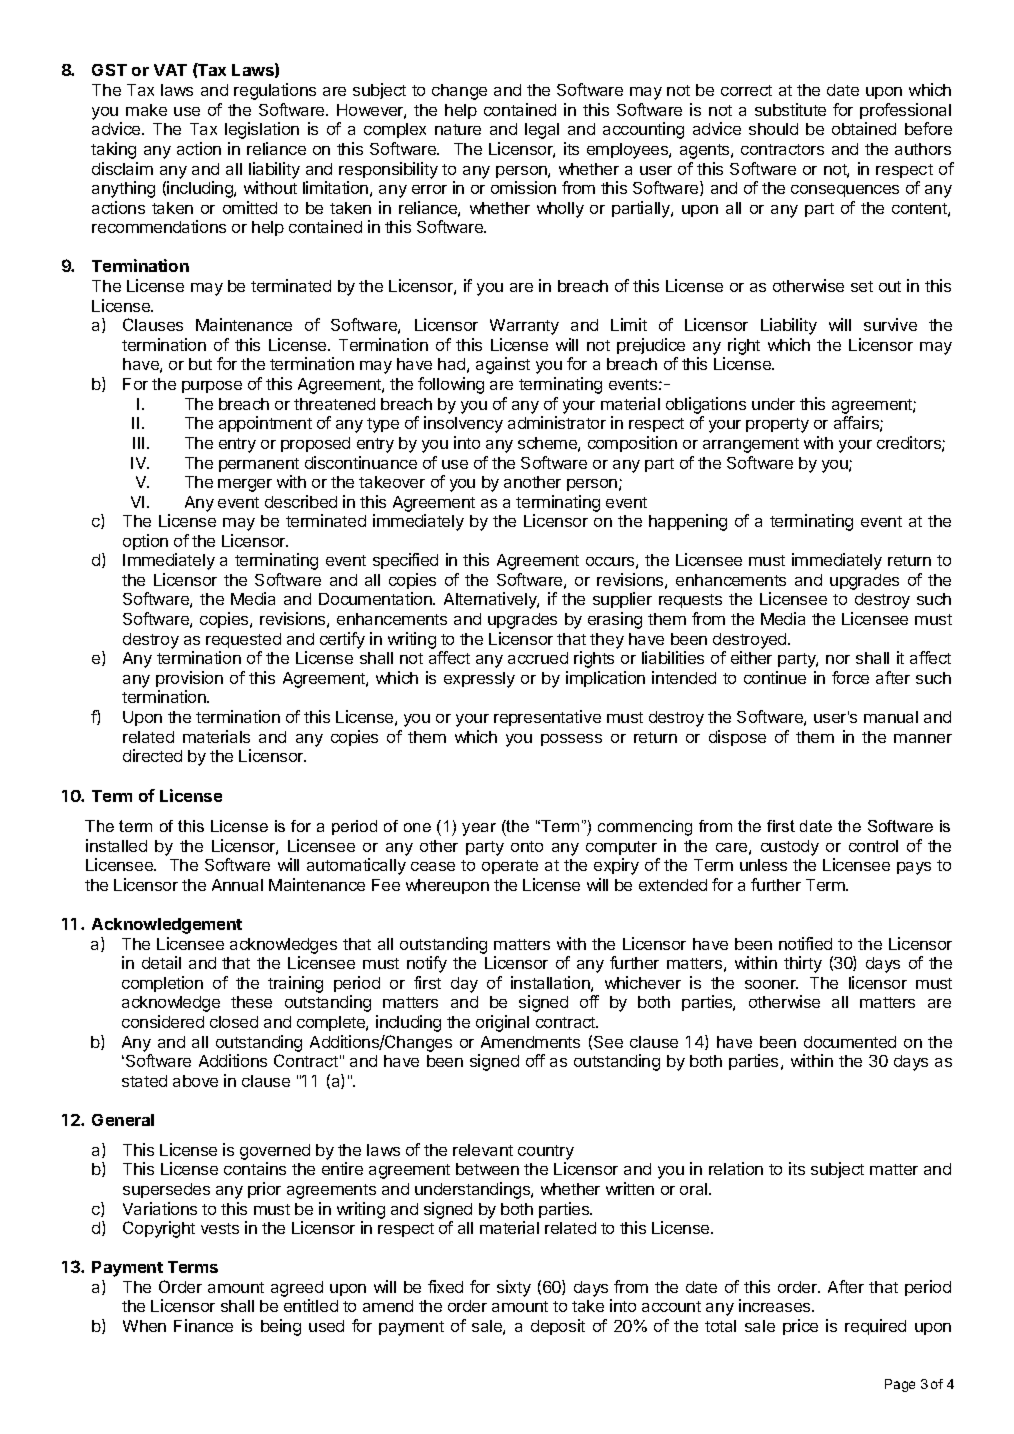  Describe the element at coordinates (547, 718) in the screenshot. I see `representative` at that location.
